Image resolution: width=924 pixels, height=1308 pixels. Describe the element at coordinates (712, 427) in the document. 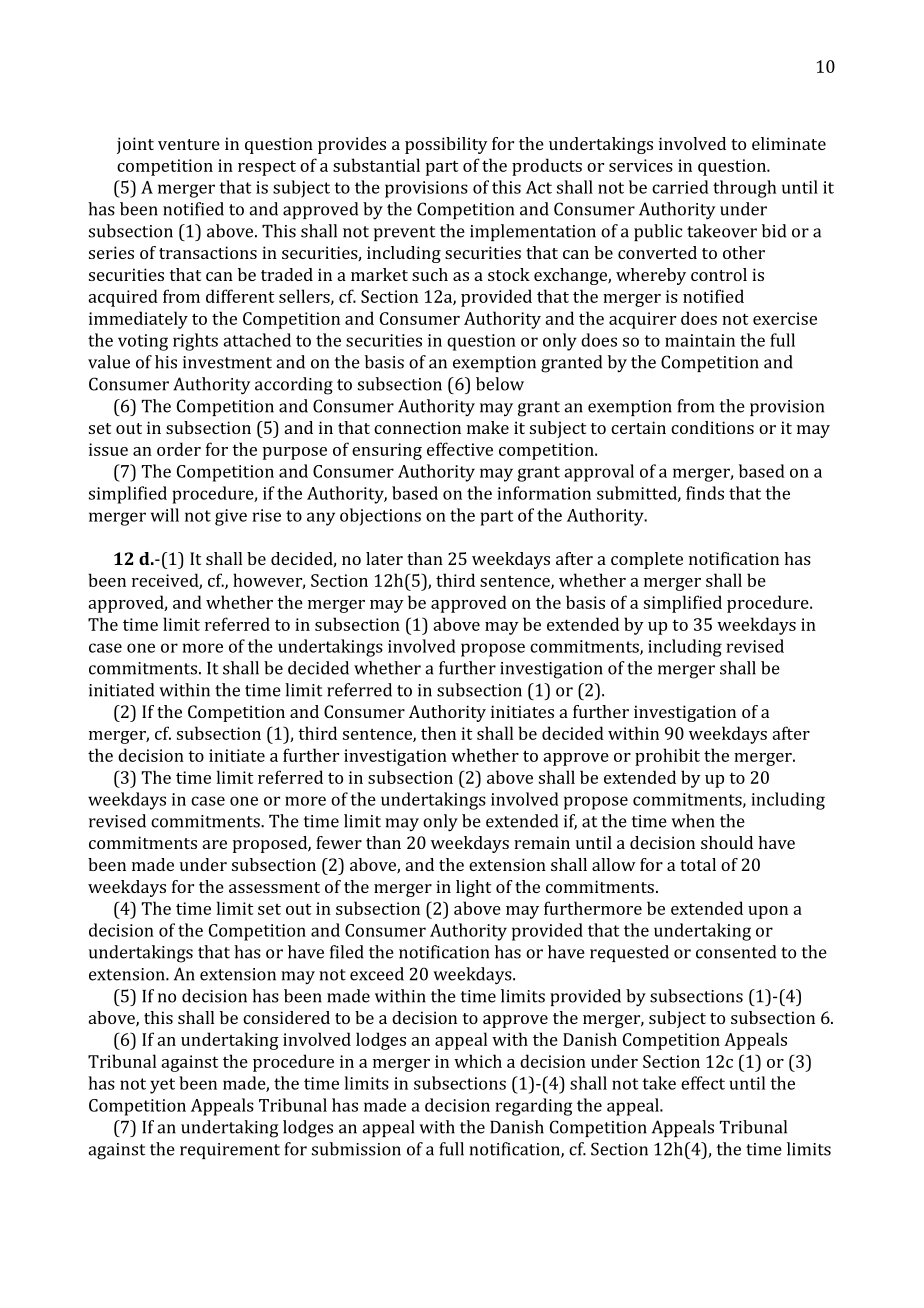

I see `conditions` at that location.
